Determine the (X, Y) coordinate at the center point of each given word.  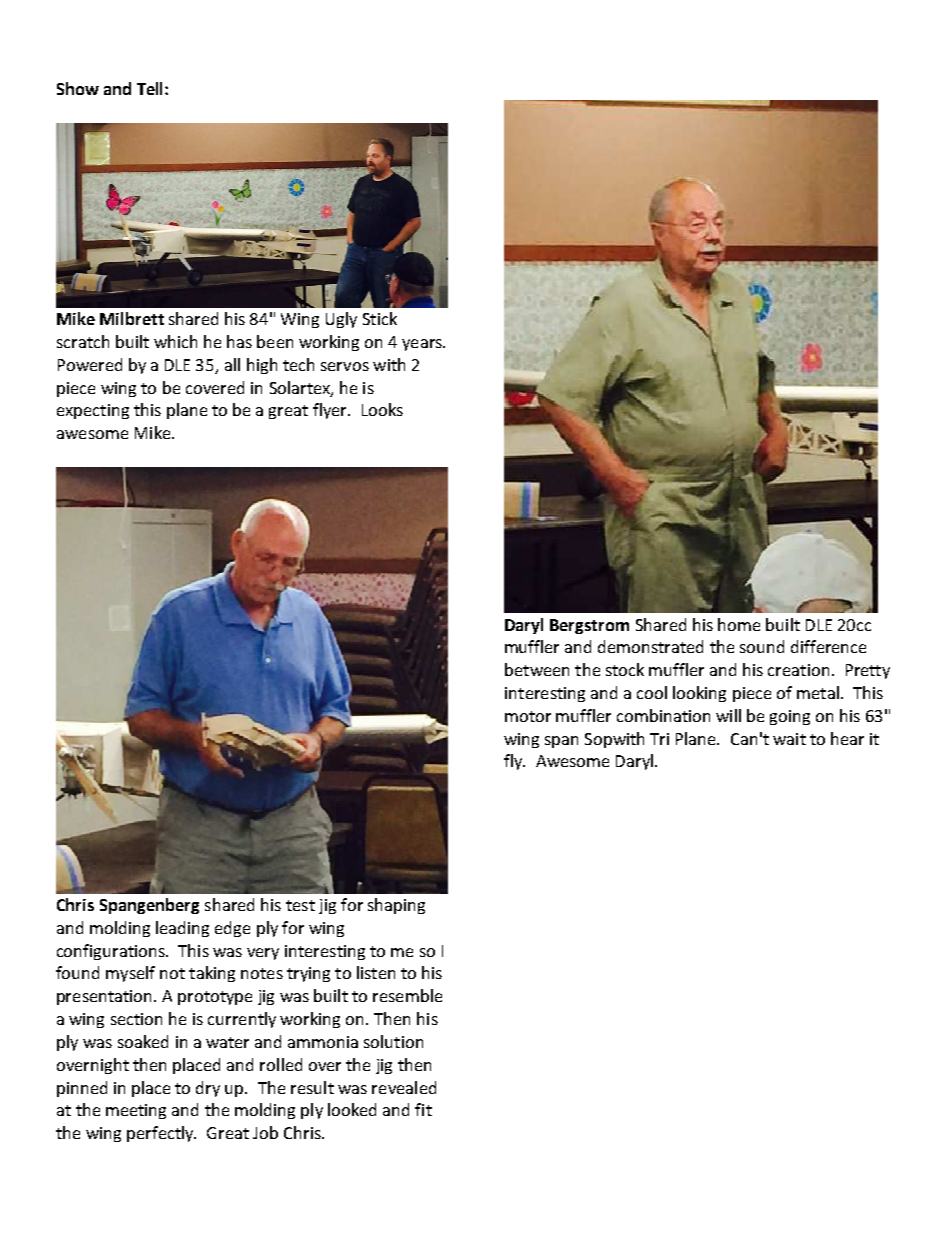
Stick (380, 318)
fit (423, 1109)
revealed (404, 1087)
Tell (151, 88)
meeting (136, 1111)
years (423, 345)
